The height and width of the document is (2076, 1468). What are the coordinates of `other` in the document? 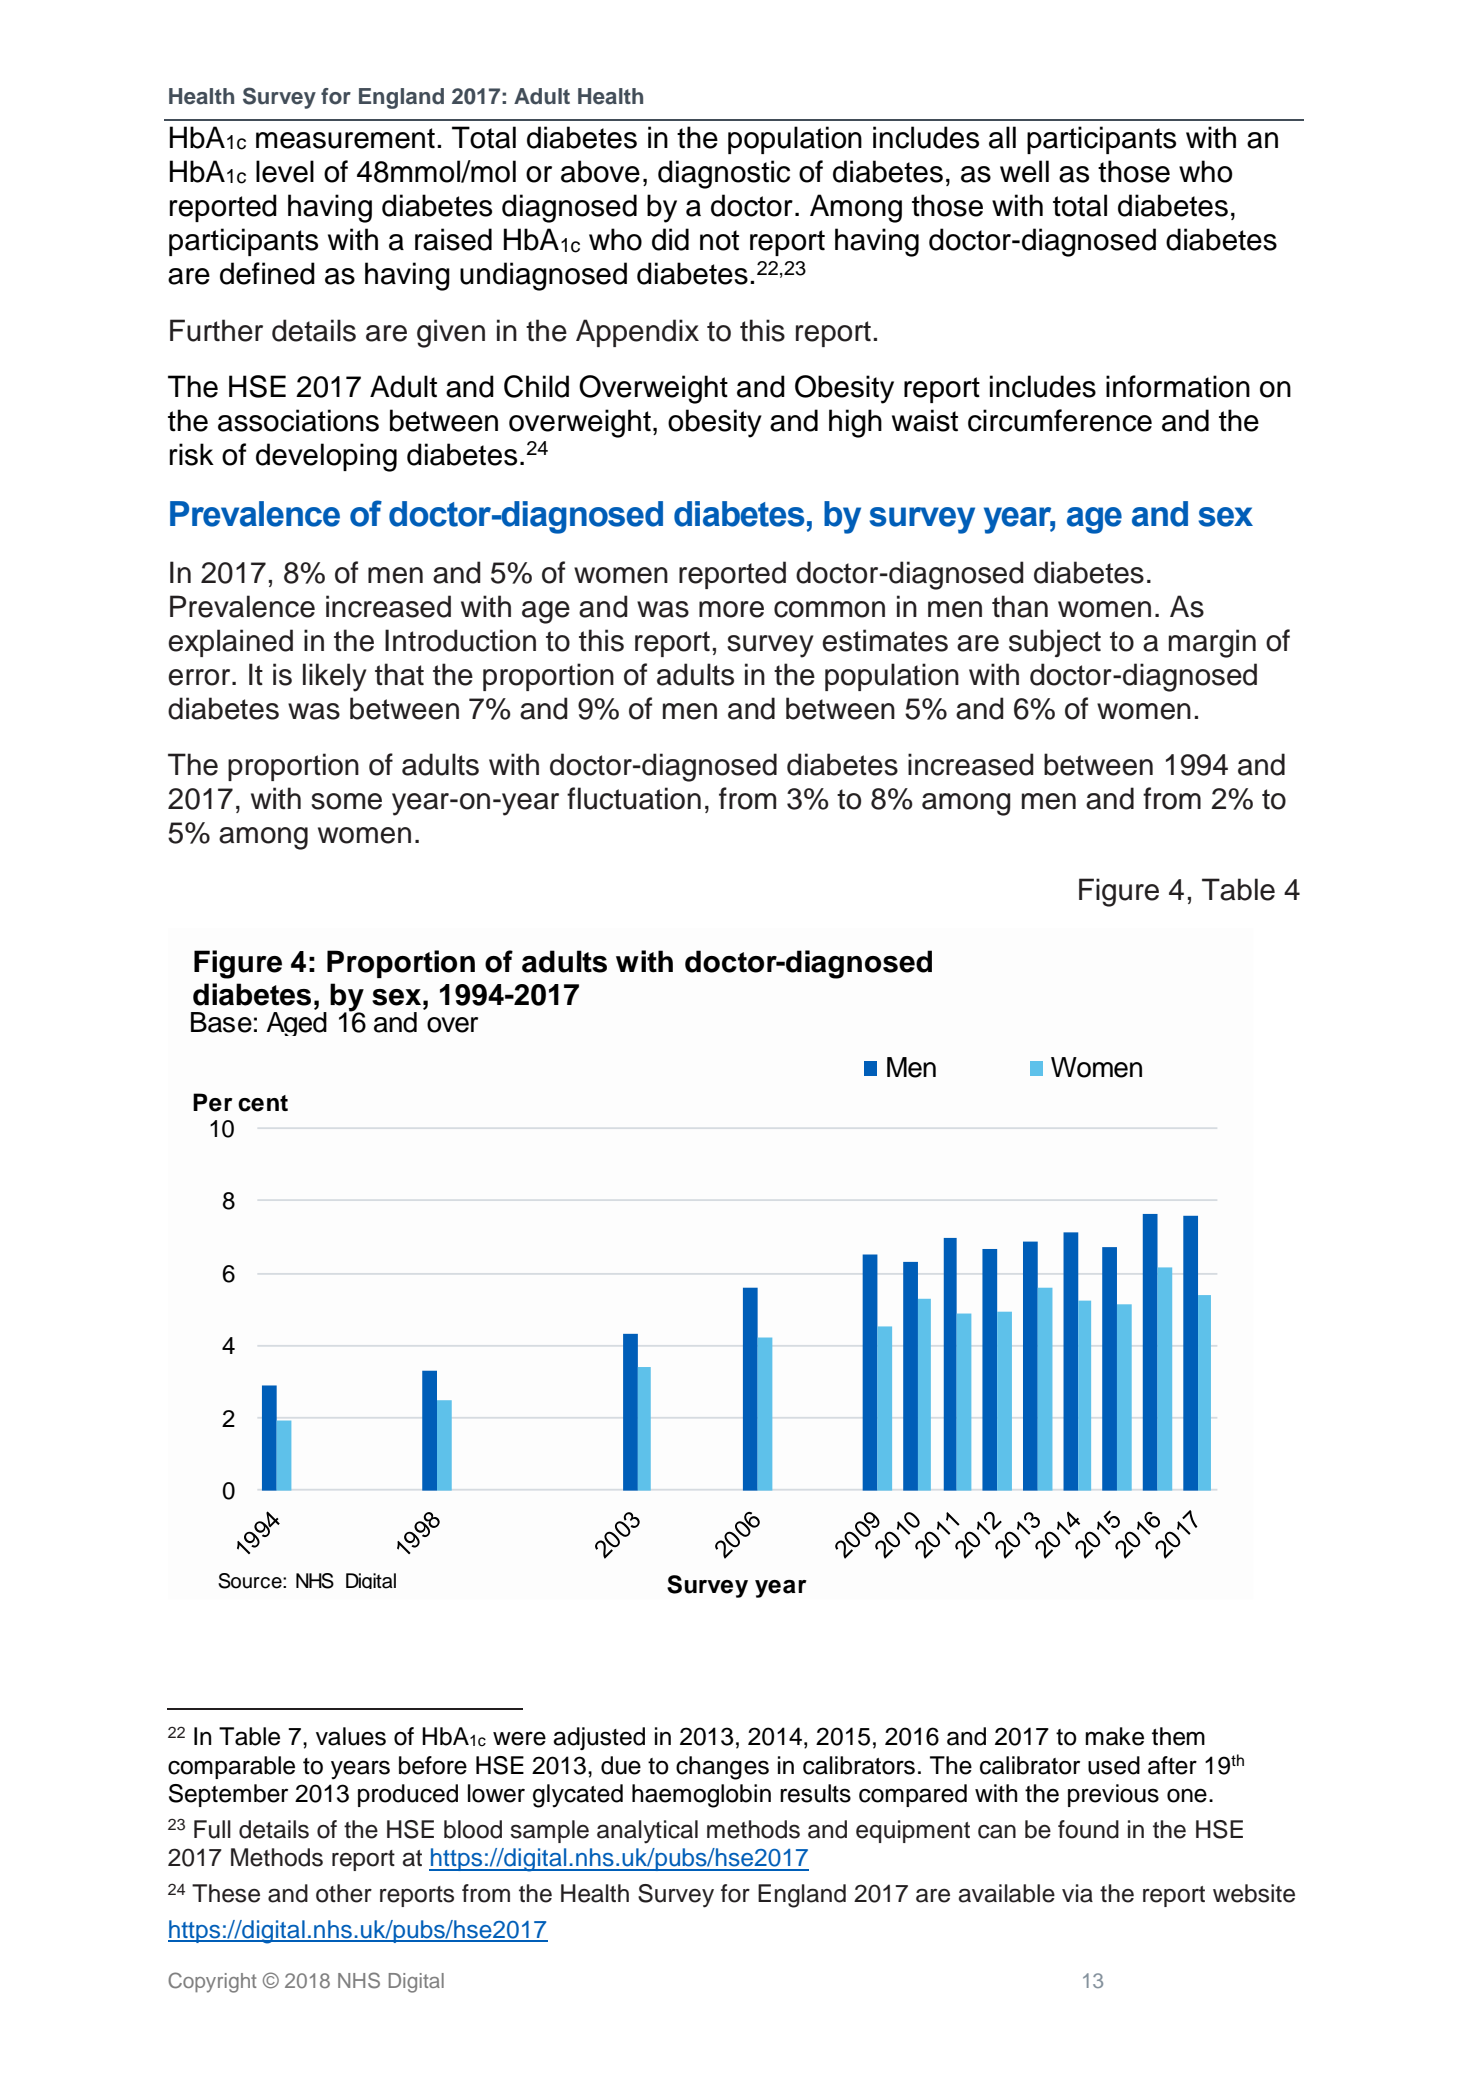 It's located at (344, 1893).
